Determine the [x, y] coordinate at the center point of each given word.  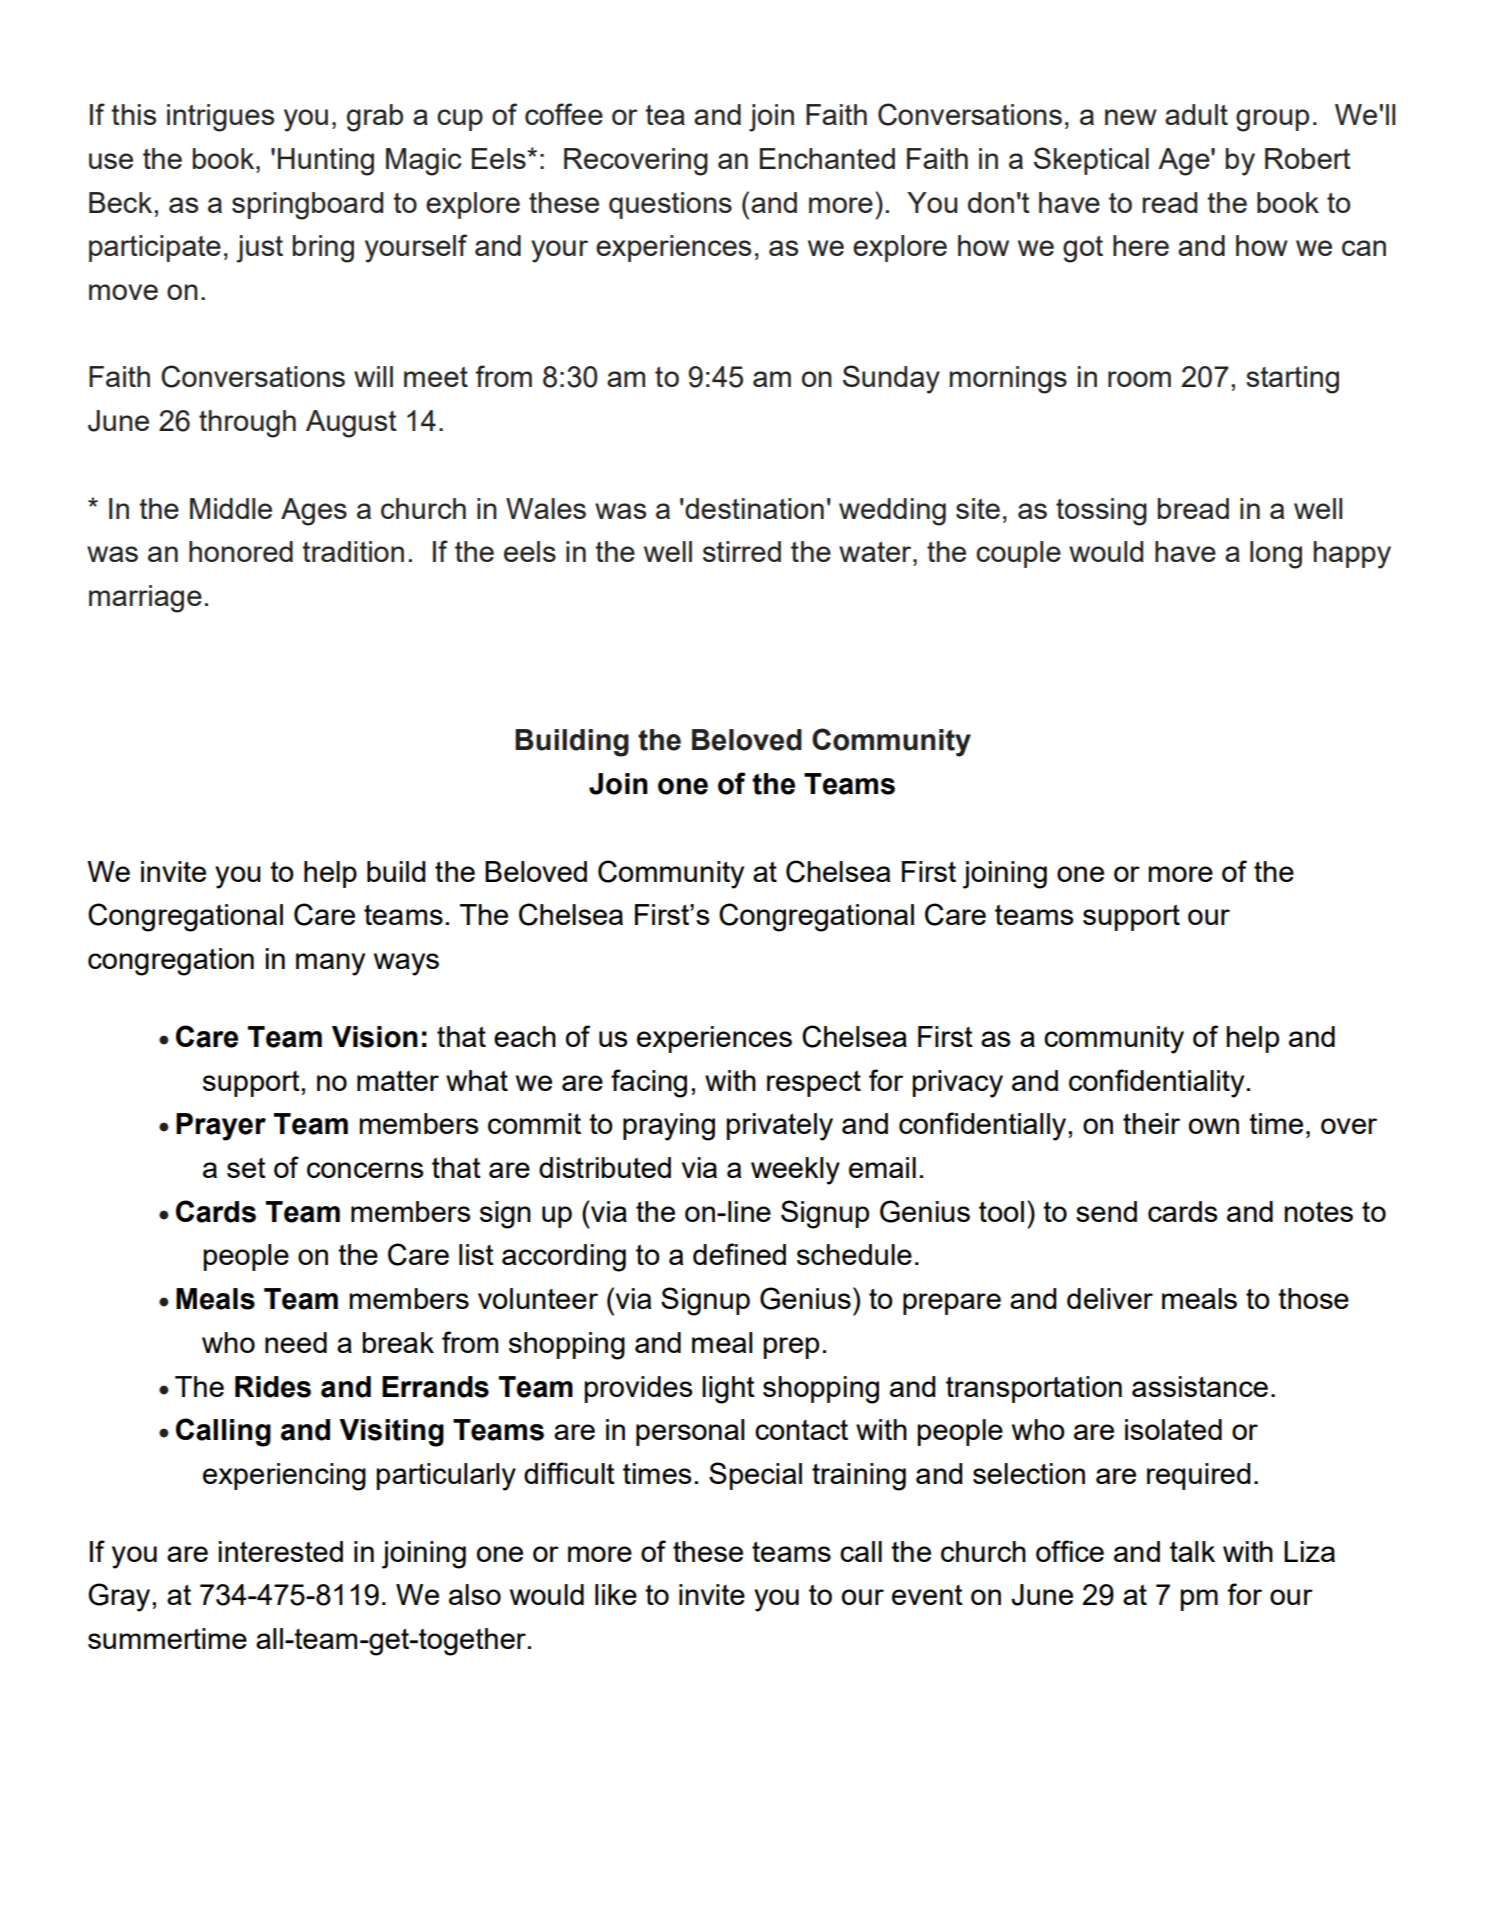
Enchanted [827, 158]
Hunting [326, 162]
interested [281, 1551]
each [525, 1036]
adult [1196, 114]
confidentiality [1156, 1083]
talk [1192, 1551]
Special [755, 1476]
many [330, 964]
